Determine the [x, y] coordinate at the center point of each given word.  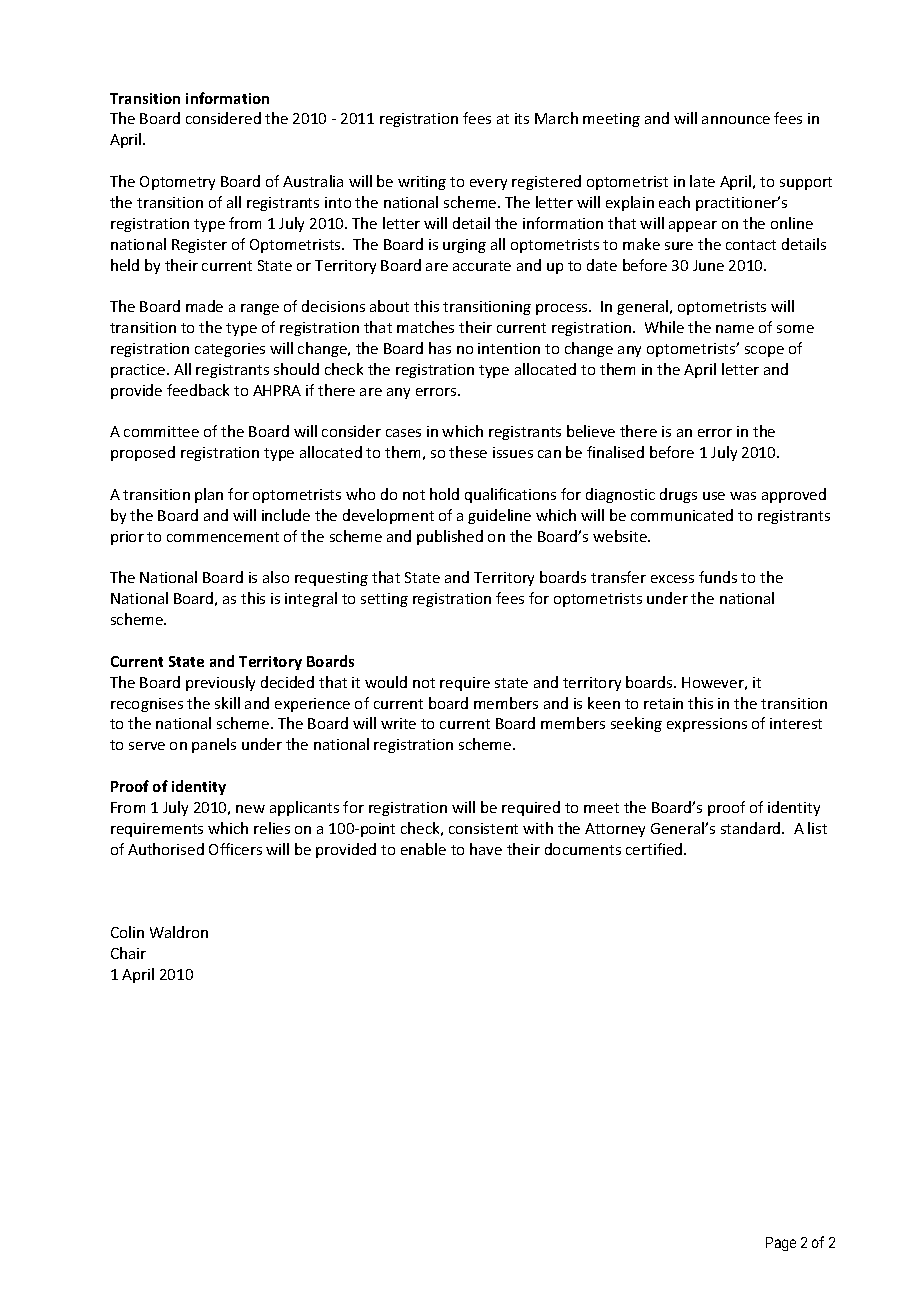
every [488, 184]
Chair [128, 953]
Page [781, 1244]
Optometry [177, 183]
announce [736, 120]
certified [655, 849]
